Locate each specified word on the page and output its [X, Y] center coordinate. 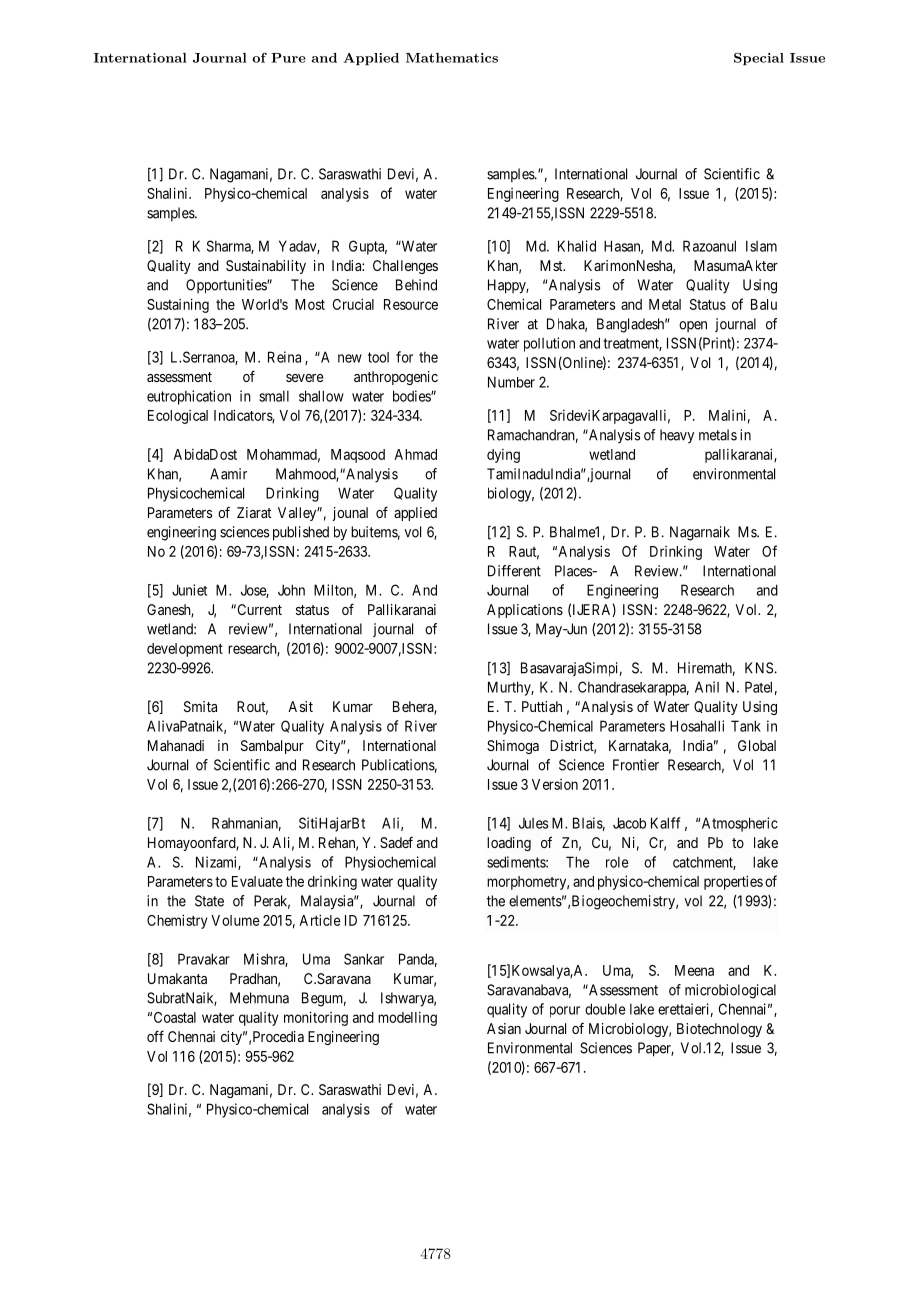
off [155, 1036]
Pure [288, 58]
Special [759, 58]
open [693, 326]
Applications [525, 611]
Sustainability [266, 267]
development [185, 650]
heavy [677, 436]
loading [509, 844]
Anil [707, 687]
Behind [416, 285]
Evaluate [257, 881]
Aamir [228, 474]
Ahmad [415, 454]
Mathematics [452, 58]
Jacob [629, 823]
